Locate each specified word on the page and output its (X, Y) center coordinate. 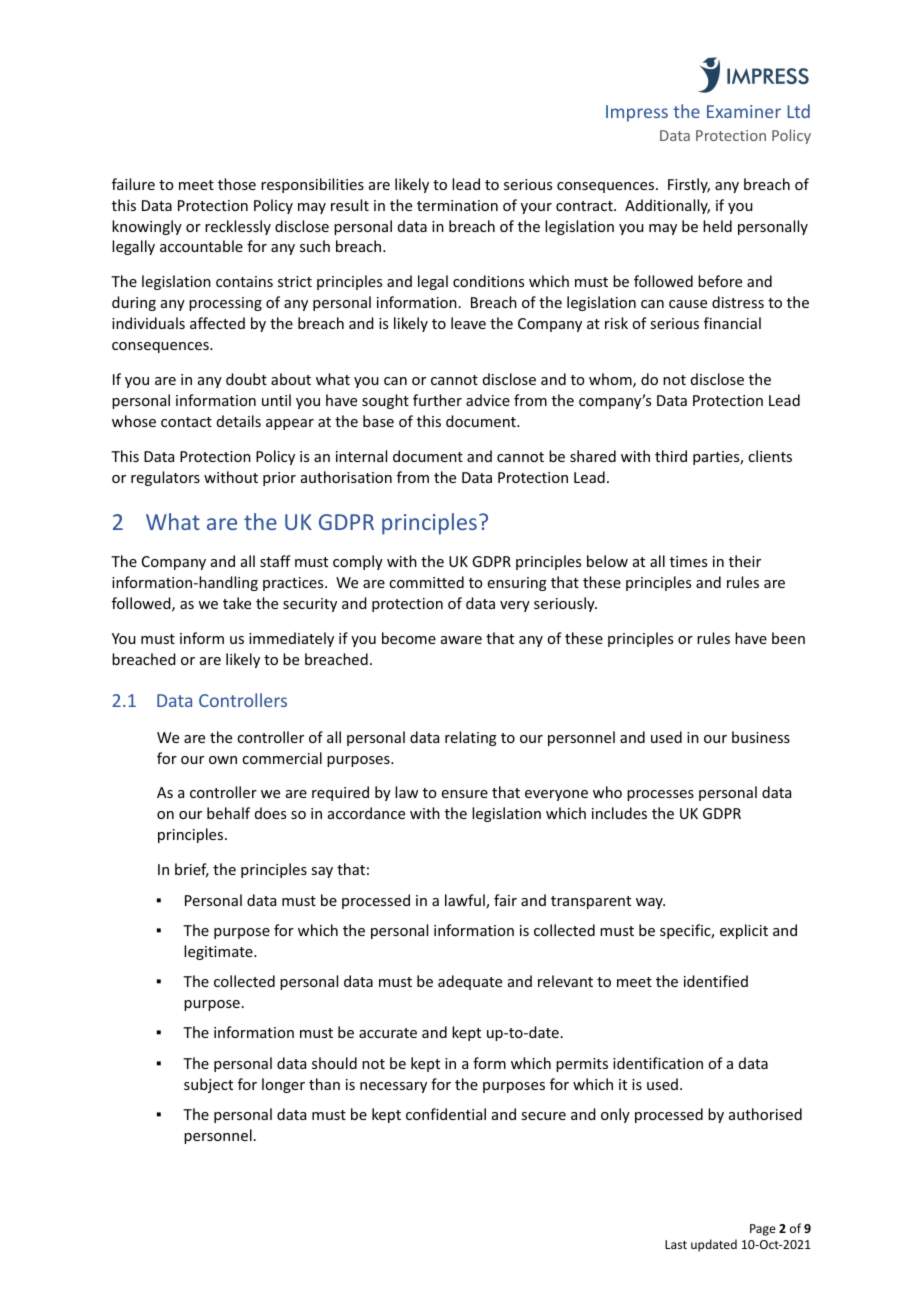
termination (457, 205)
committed (426, 582)
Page (763, 1230)
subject (208, 1085)
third (671, 456)
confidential (446, 1114)
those (237, 184)
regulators (165, 478)
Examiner (744, 111)
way (650, 903)
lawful (466, 901)
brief (192, 870)
